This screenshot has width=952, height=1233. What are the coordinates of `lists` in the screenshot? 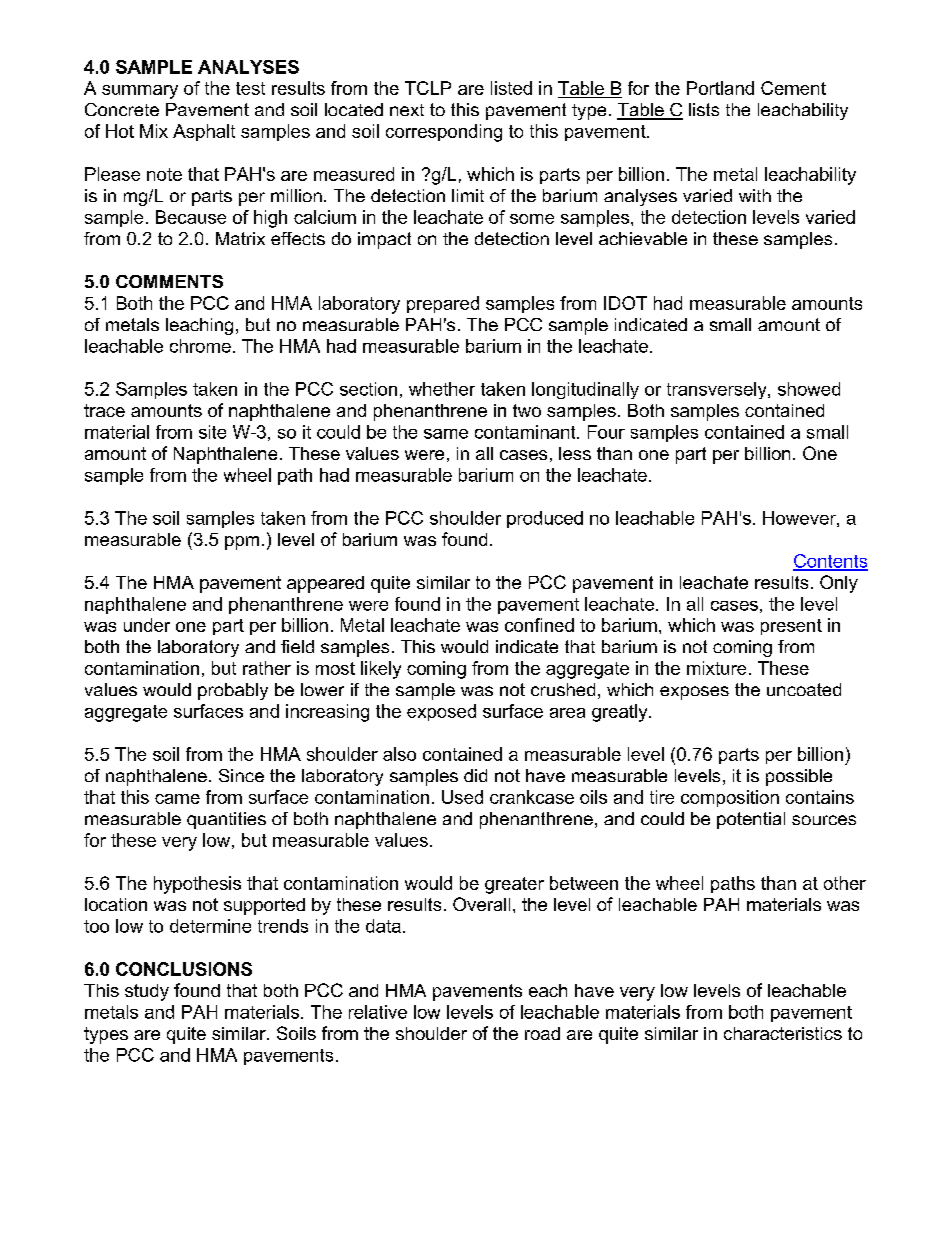 It's located at (704, 109).
